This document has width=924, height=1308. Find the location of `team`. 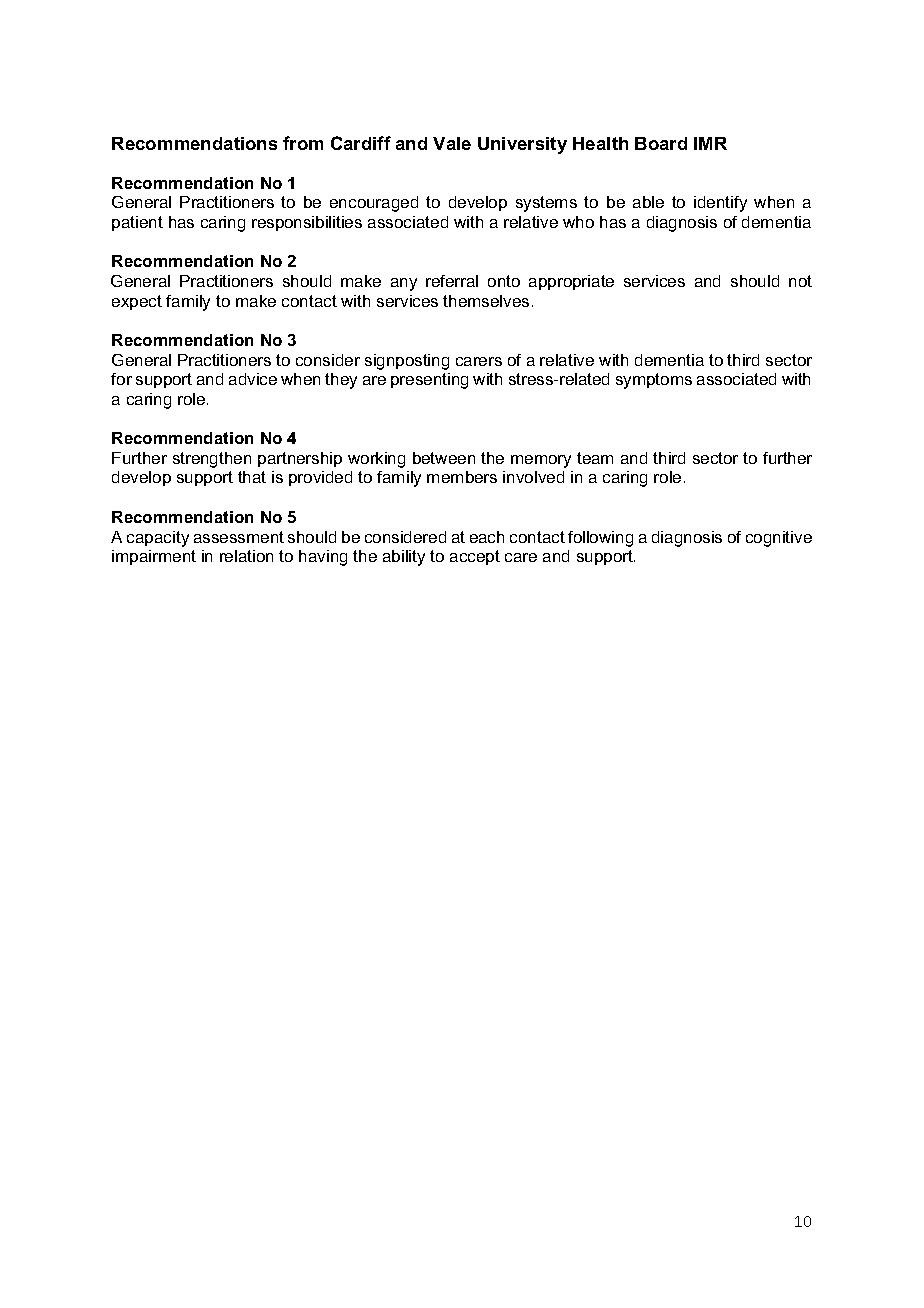

team is located at coordinates (595, 458).
